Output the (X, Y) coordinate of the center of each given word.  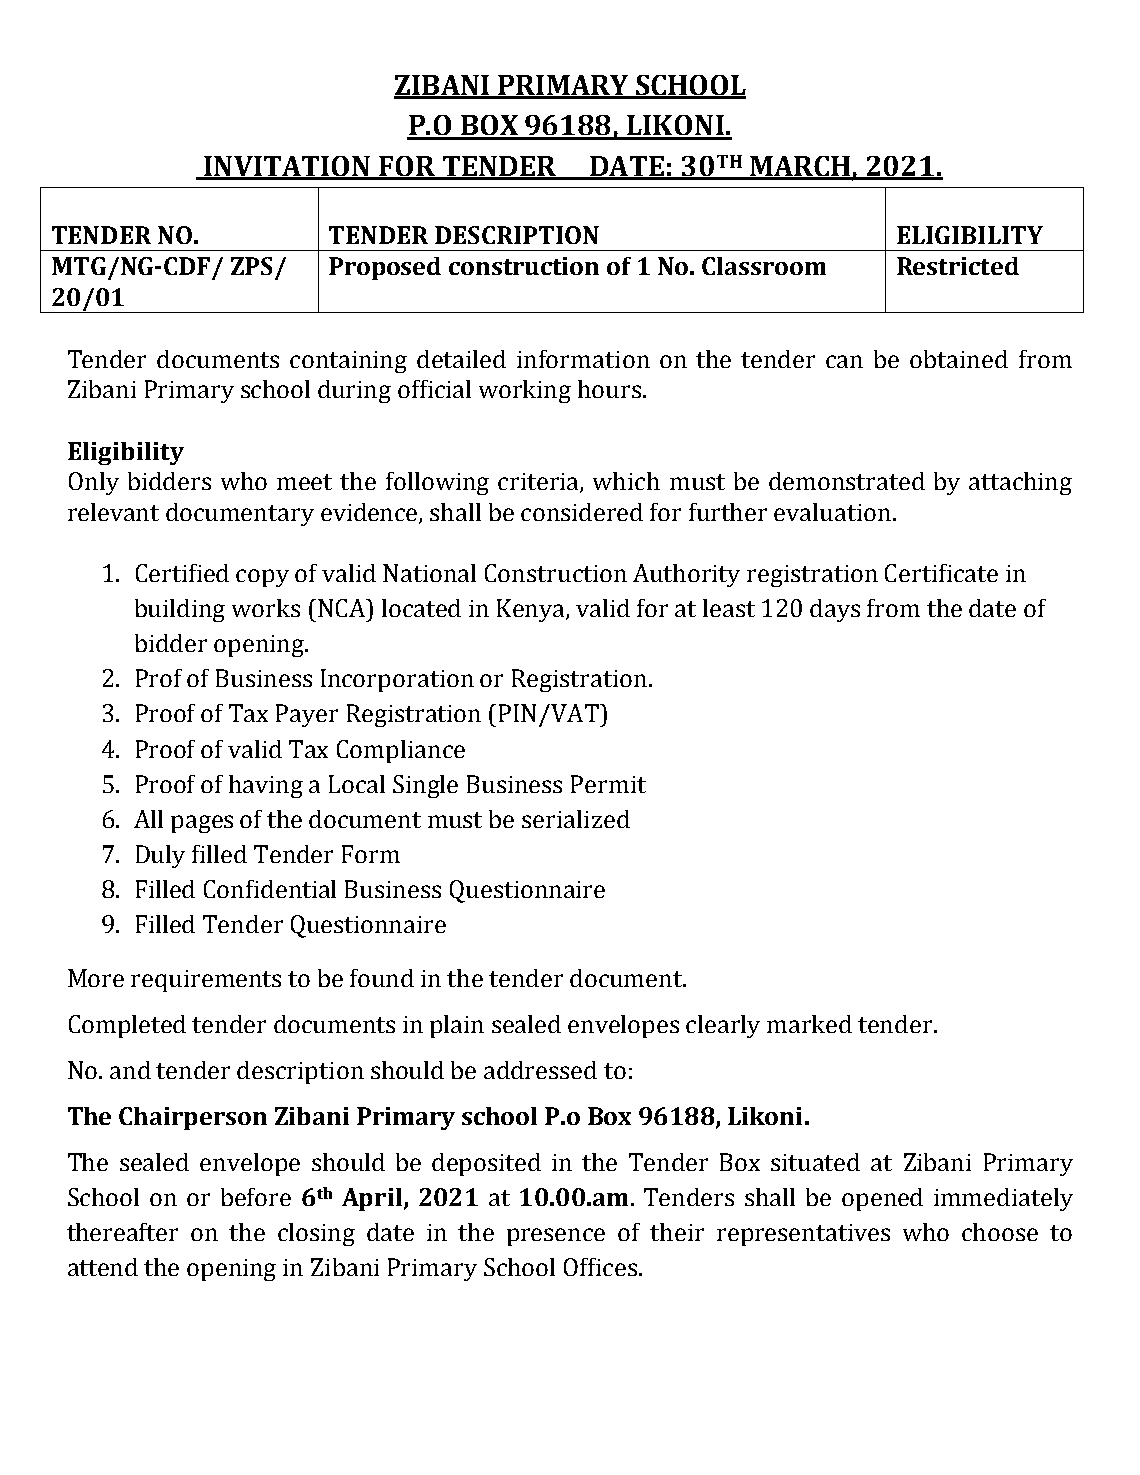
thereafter (122, 1232)
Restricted (958, 266)
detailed (461, 359)
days (835, 610)
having (266, 786)
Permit (608, 784)
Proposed (385, 268)
